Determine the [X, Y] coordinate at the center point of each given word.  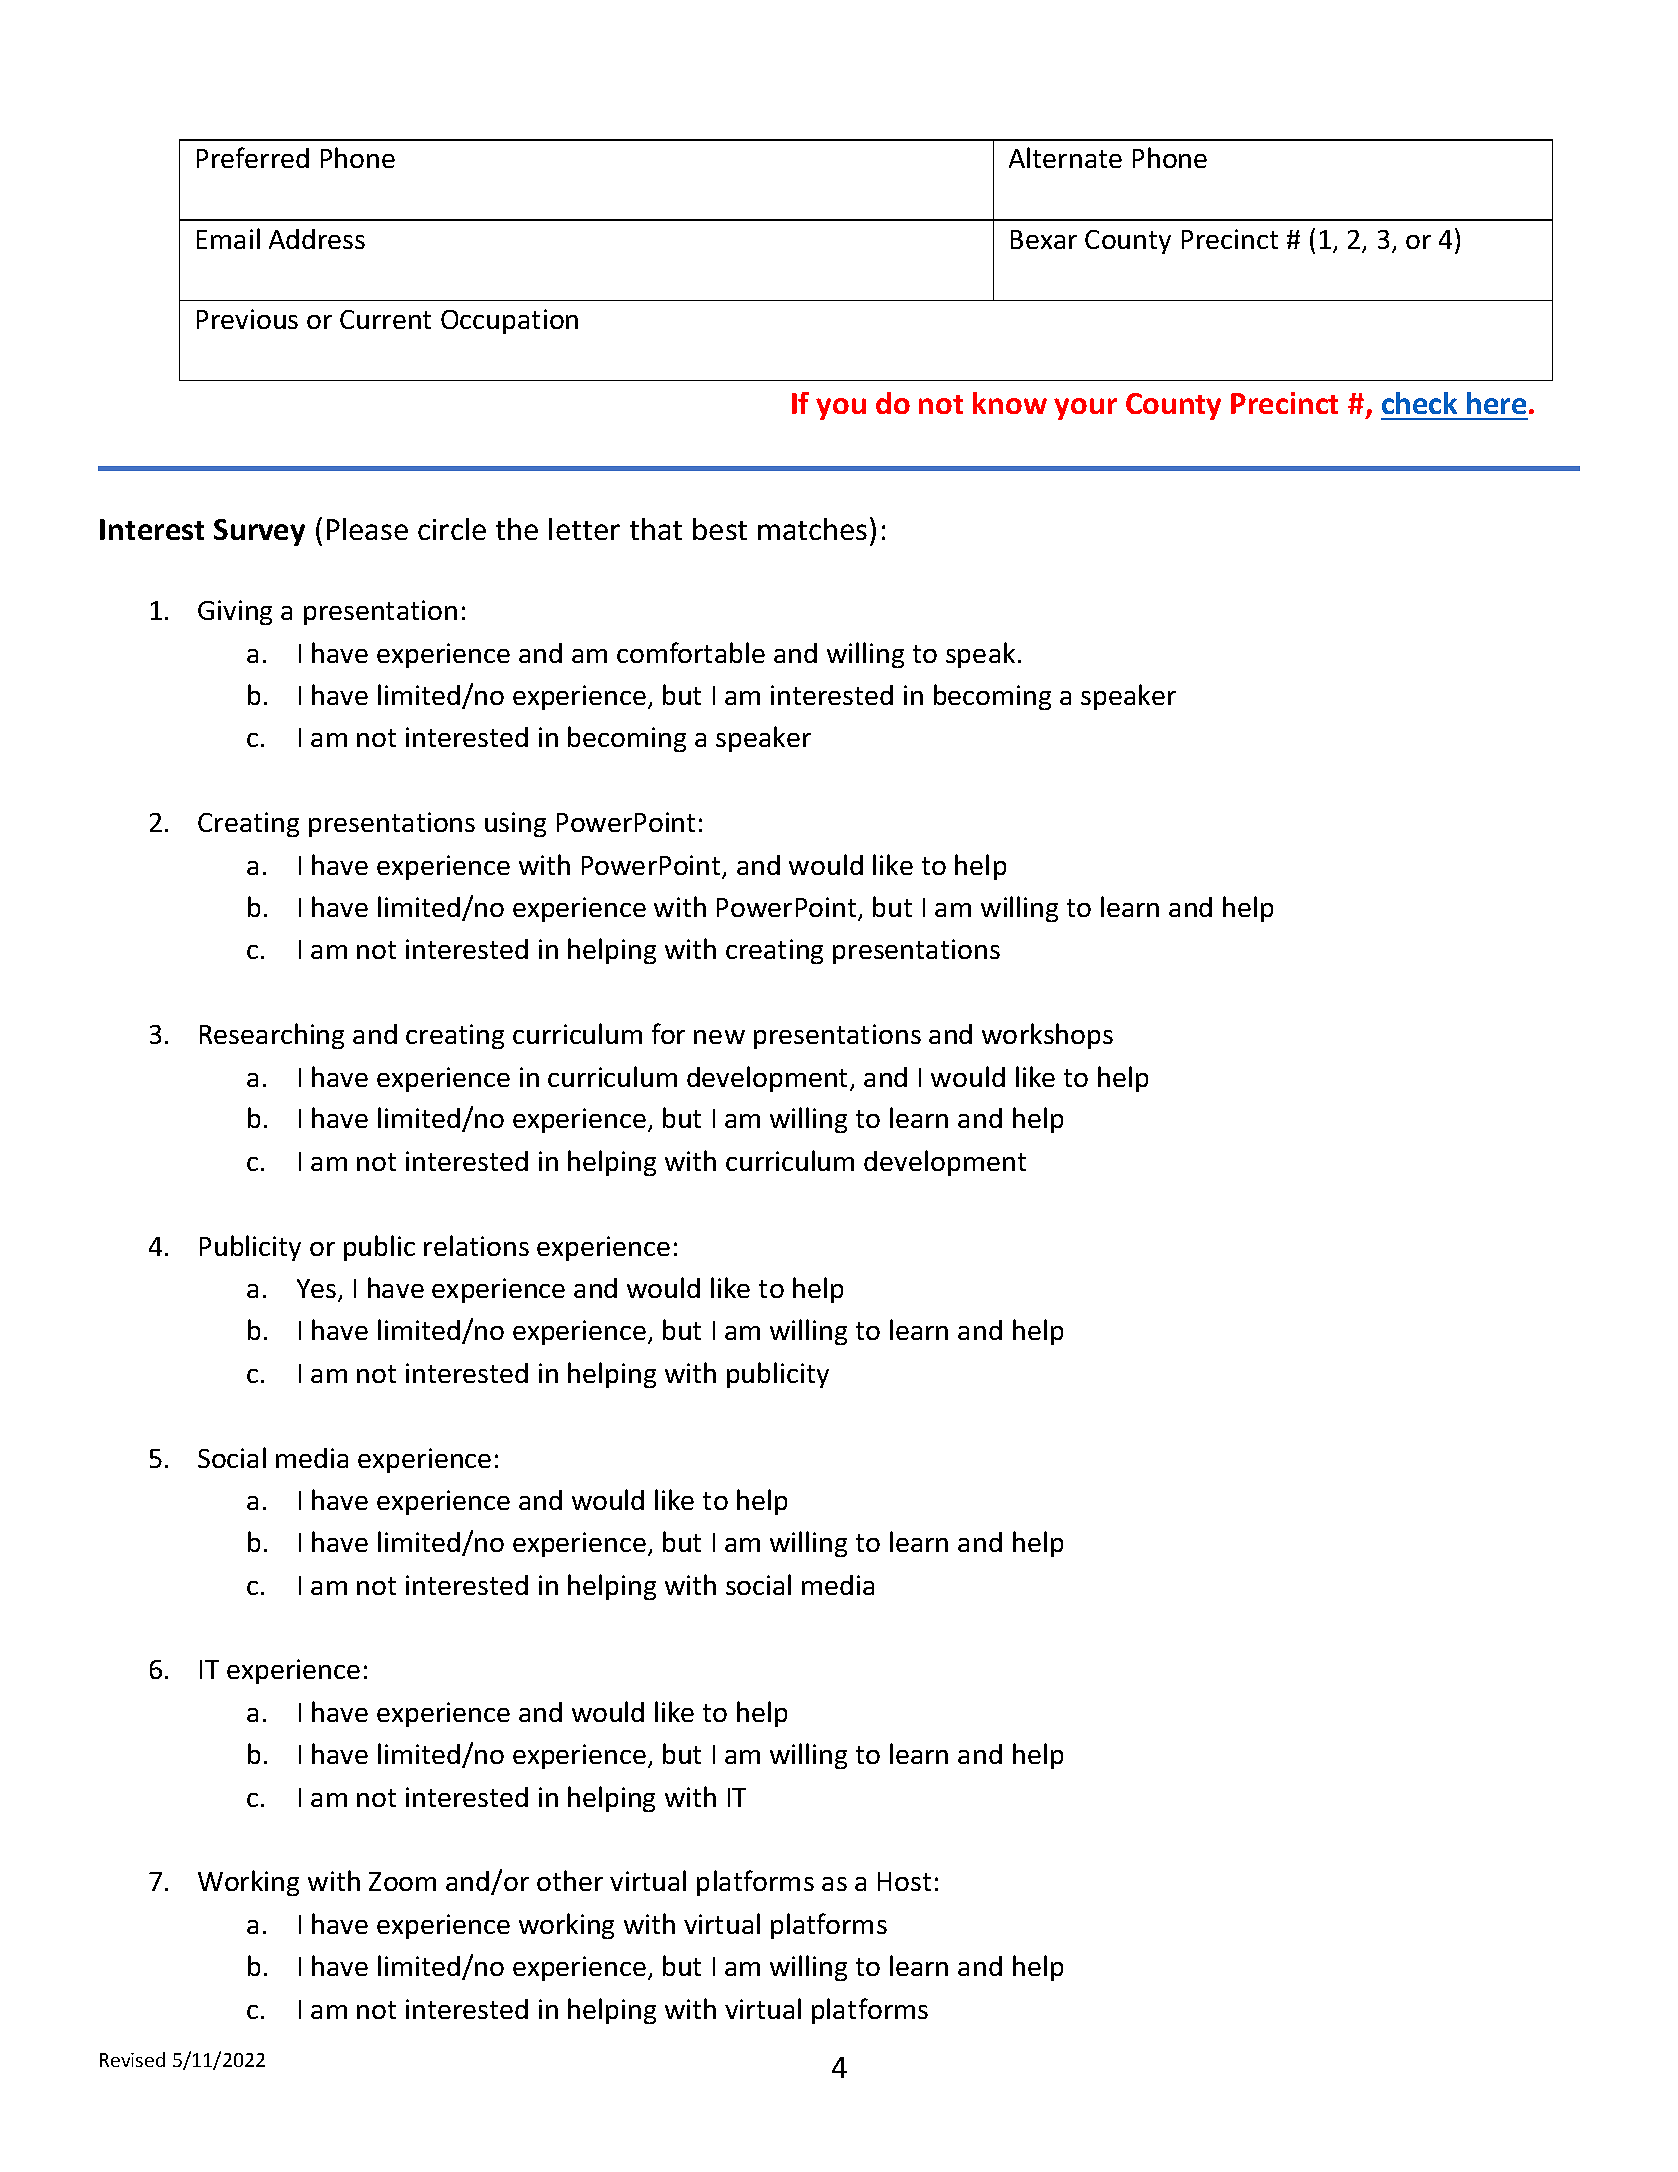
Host [904, 1881]
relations [476, 1245]
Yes [318, 1290]
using [515, 824]
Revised [132, 2059]
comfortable [691, 652]
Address [317, 239]
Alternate [1065, 157]
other [570, 1880]
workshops [1047, 1036]
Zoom [402, 1881]
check [1419, 403]
